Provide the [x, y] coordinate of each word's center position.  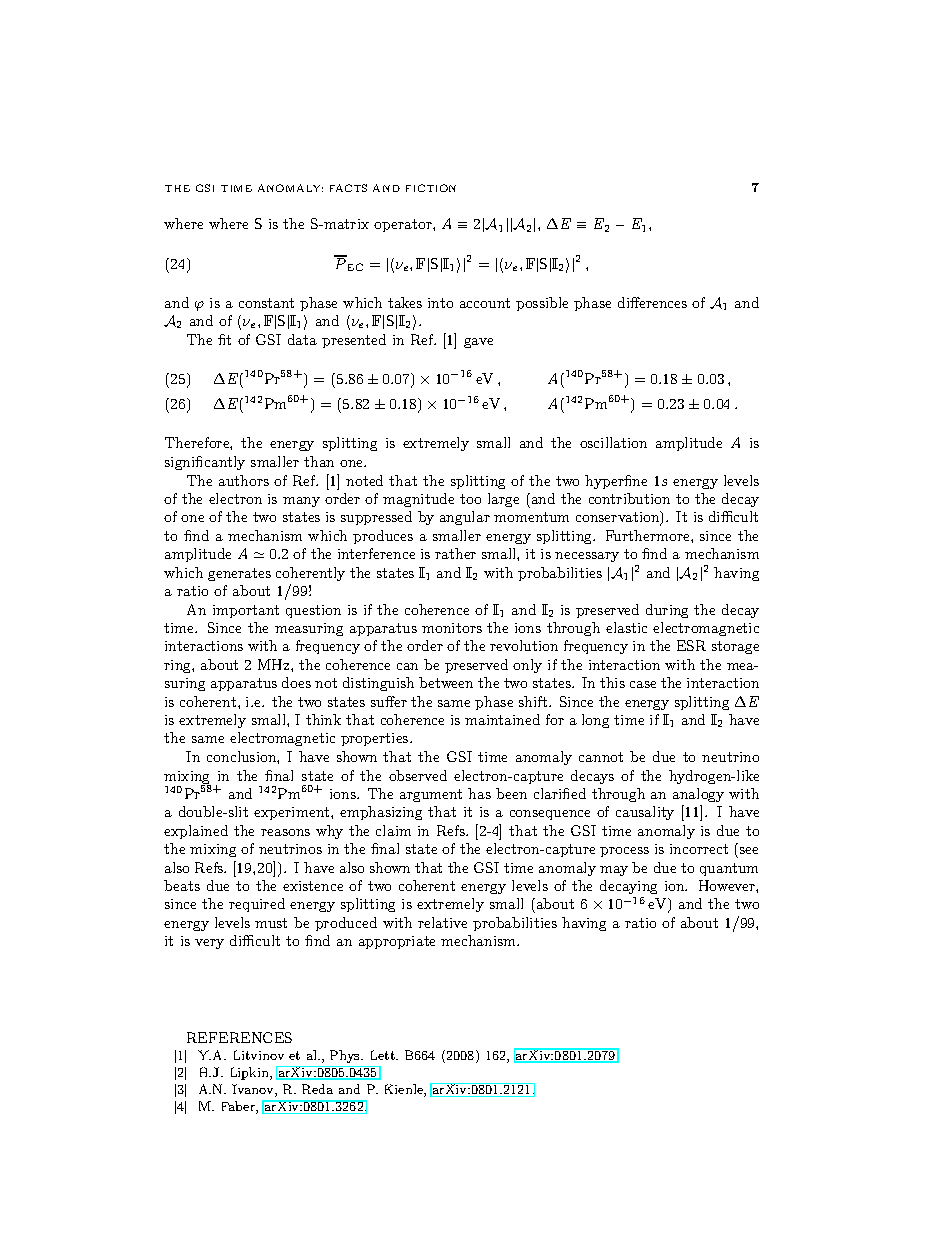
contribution [629, 498]
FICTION [431, 188]
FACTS [348, 188]
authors [244, 480]
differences [652, 302]
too [470, 499]
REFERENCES [239, 1037]
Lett [384, 1055]
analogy [698, 795]
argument [431, 795]
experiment [293, 813]
